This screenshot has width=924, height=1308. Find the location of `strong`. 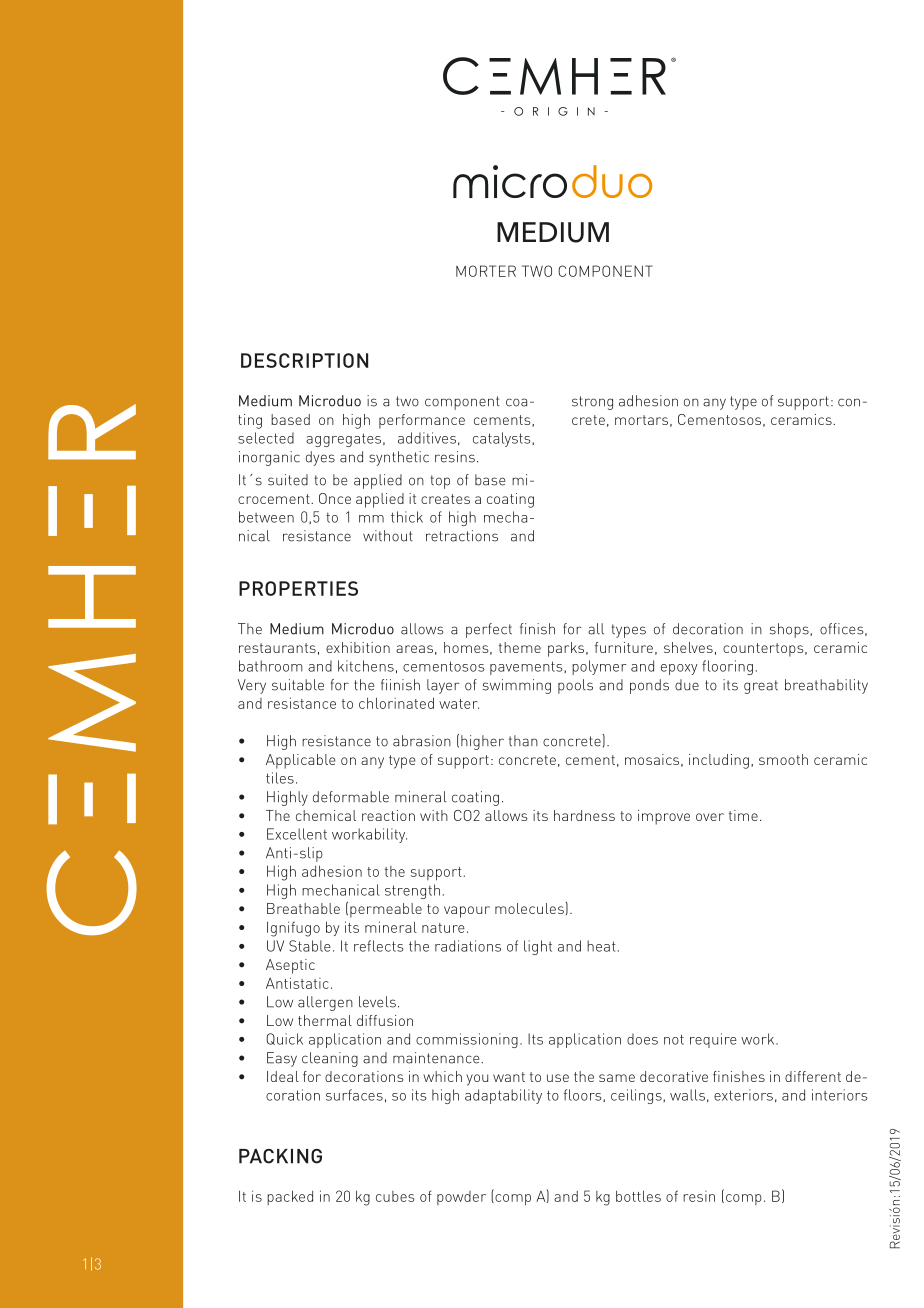

strong is located at coordinates (592, 403).
